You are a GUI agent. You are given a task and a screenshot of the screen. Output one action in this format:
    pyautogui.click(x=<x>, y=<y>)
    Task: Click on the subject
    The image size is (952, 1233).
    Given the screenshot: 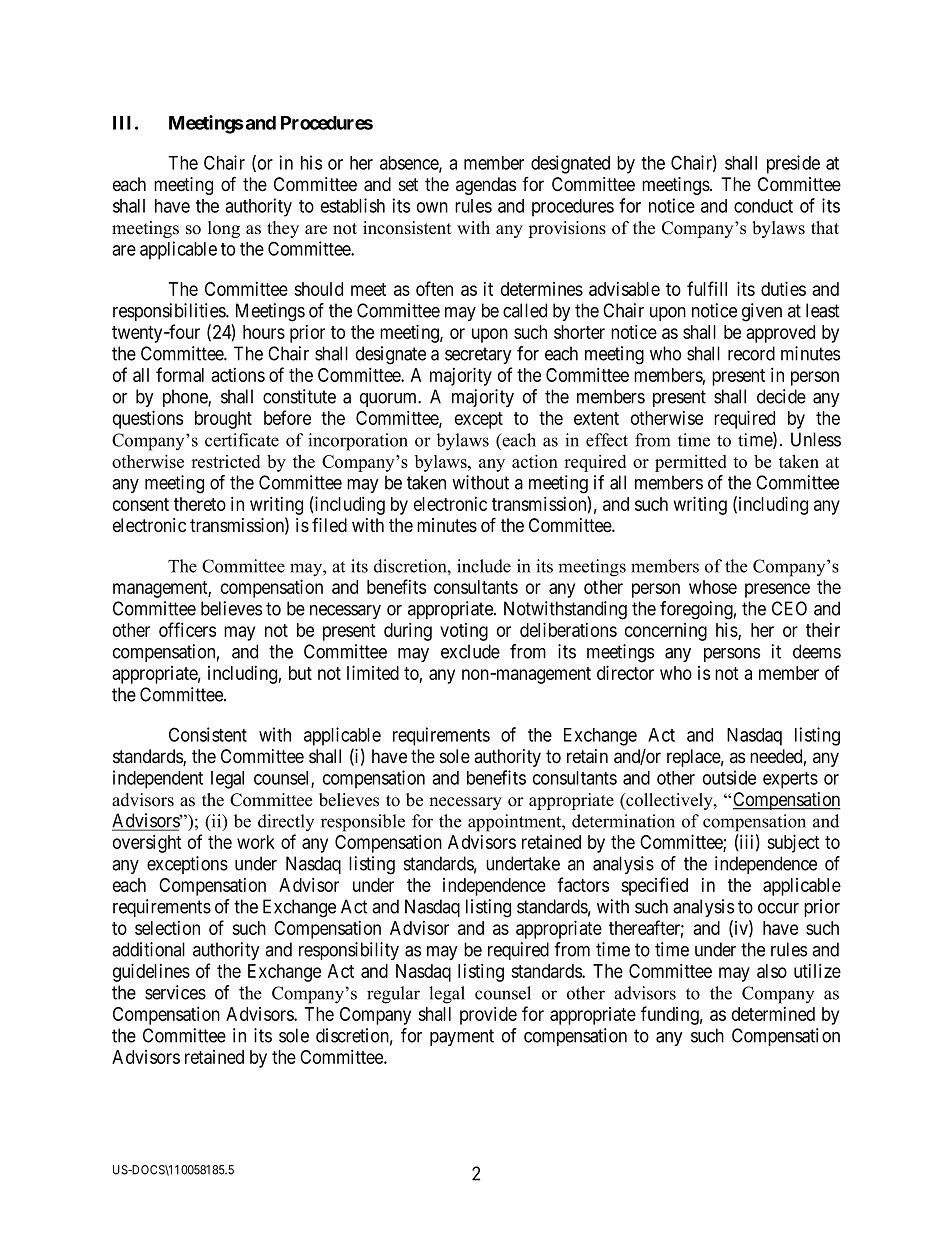 What is the action you would take?
    pyautogui.click(x=793, y=843)
